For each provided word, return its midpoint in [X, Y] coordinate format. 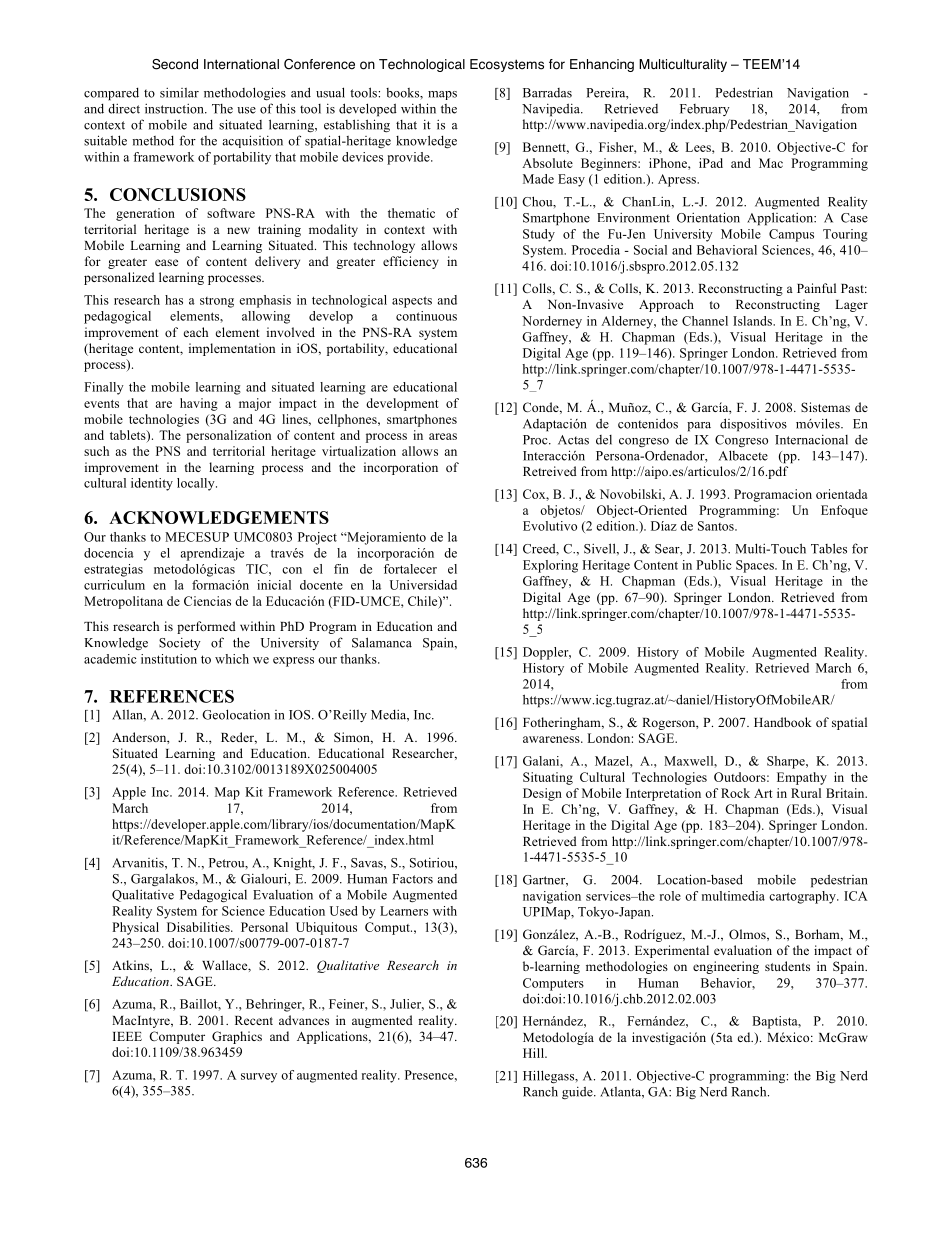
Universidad [423, 585]
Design [542, 794]
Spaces [756, 566]
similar [179, 92]
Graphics [237, 1037]
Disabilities [199, 927]
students [787, 966]
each [196, 332]
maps [442, 95]
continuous [426, 316]
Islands [753, 321]
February [705, 110]
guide [578, 1092]
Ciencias [207, 601]
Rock [735, 793]
